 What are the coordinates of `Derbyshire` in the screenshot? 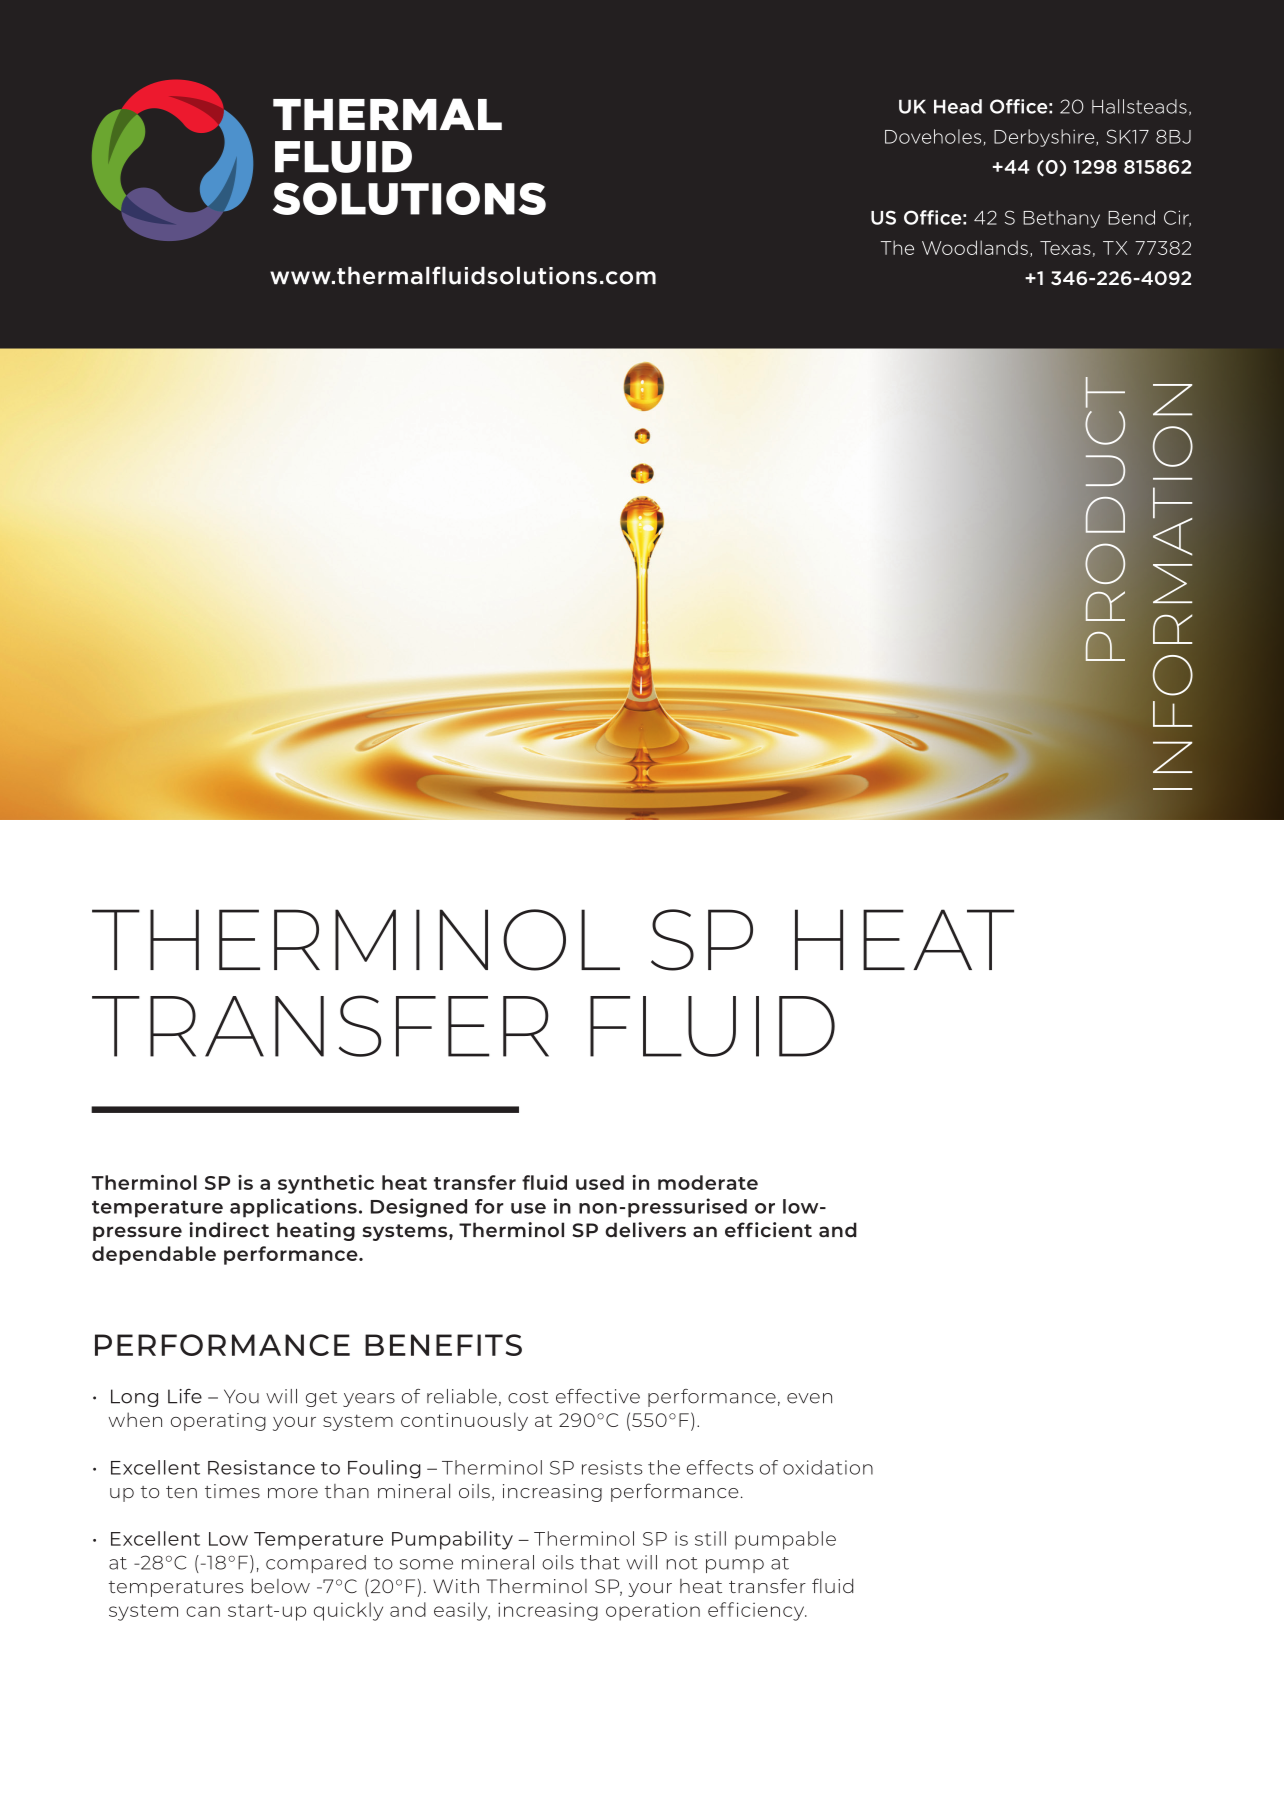 It's located at (1045, 138).
